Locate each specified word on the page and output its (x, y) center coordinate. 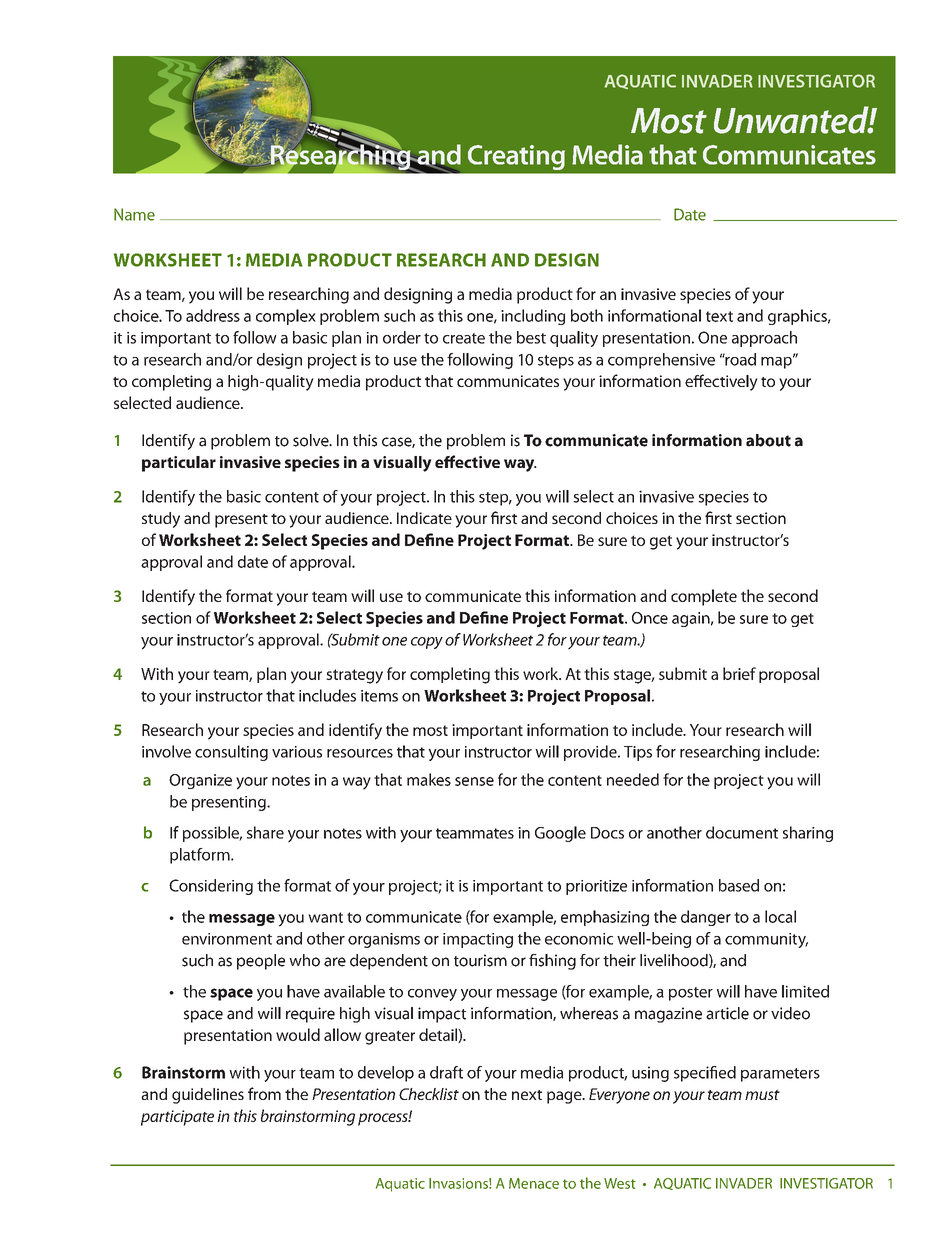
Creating (516, 158)
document (742, 832)
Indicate (424, 518)
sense (474, 781)
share (265, 832)
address (213, 315)
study (161, 520)
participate (177, 1118)
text (719, 316)
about (768, 440)
